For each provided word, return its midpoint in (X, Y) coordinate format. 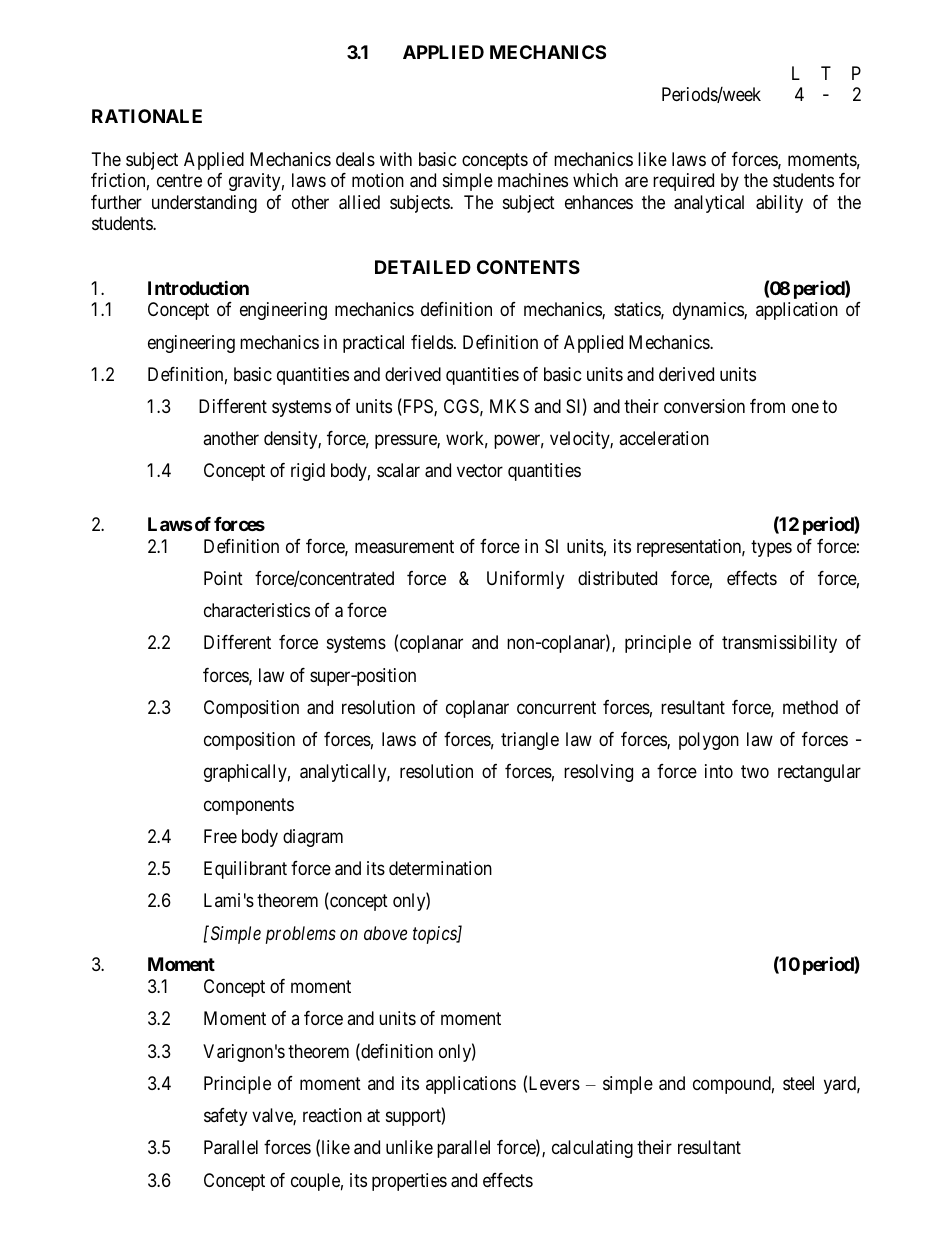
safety (225, 1117)
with (396, 159)
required (683, 182)
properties (409, 1182)
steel (798, 1083)
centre (179, 180)
